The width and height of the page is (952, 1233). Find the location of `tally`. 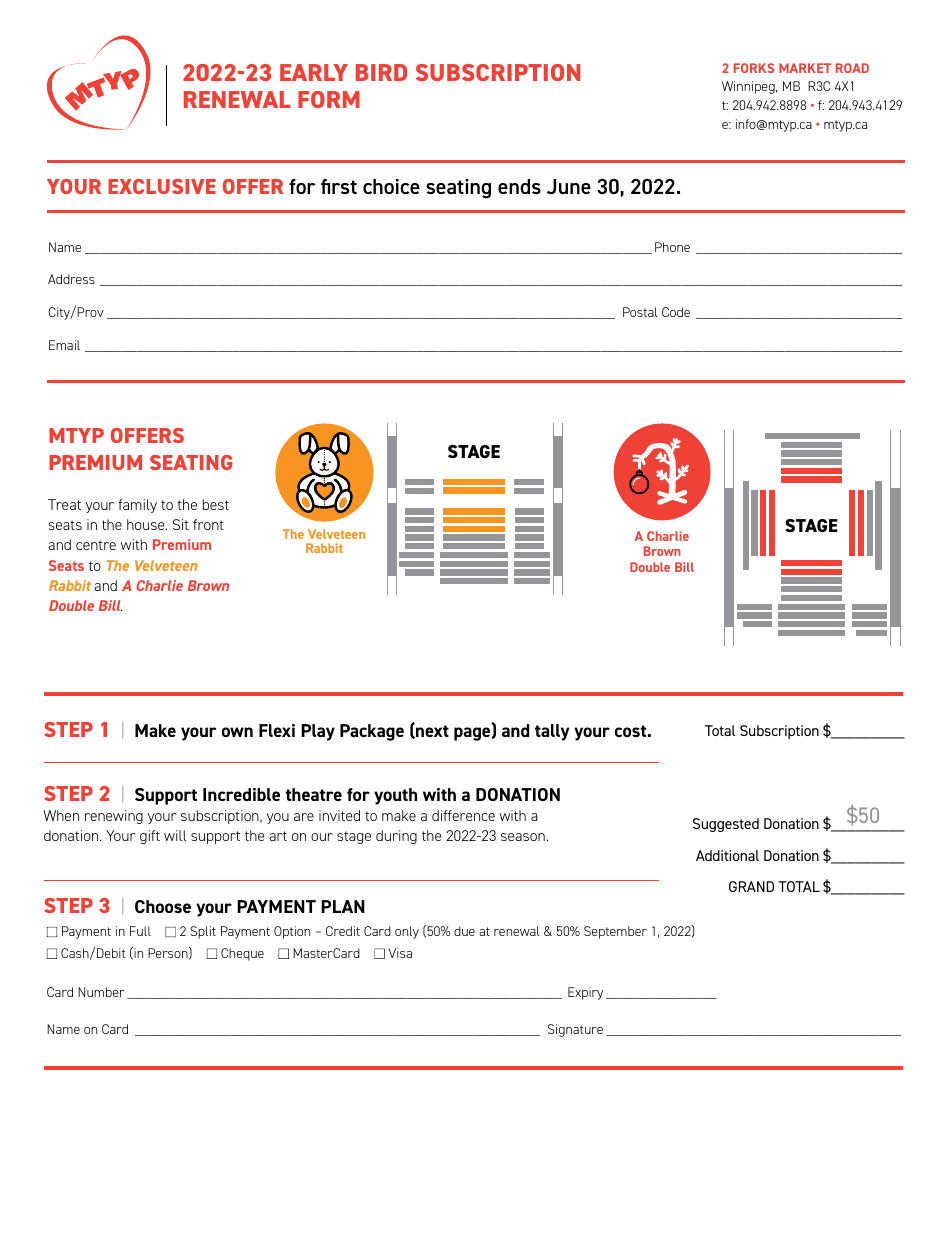

tally is located at coordinates (552, 732).
